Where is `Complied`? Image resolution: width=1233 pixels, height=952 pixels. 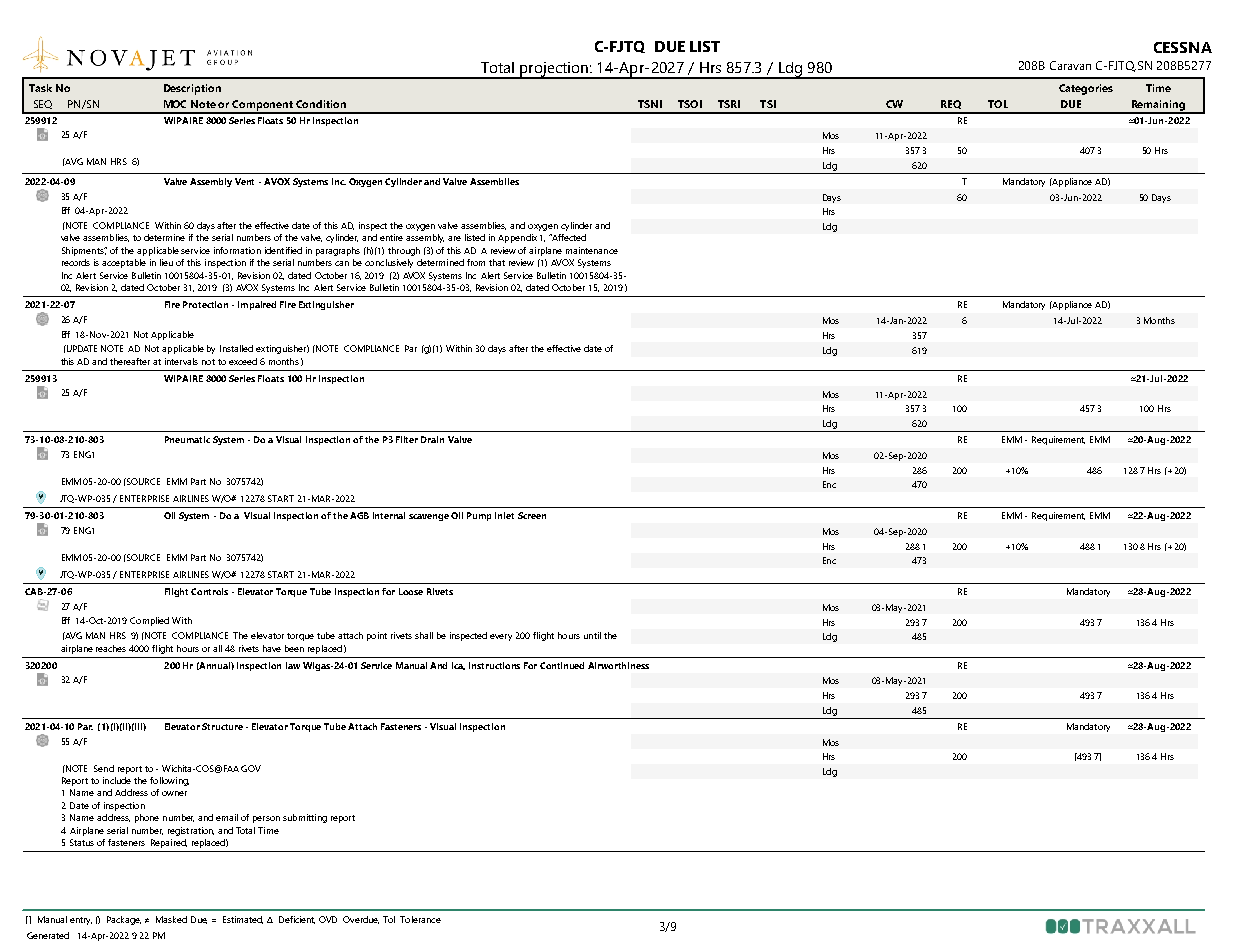
Complied is located at coordinates (149, 621).
